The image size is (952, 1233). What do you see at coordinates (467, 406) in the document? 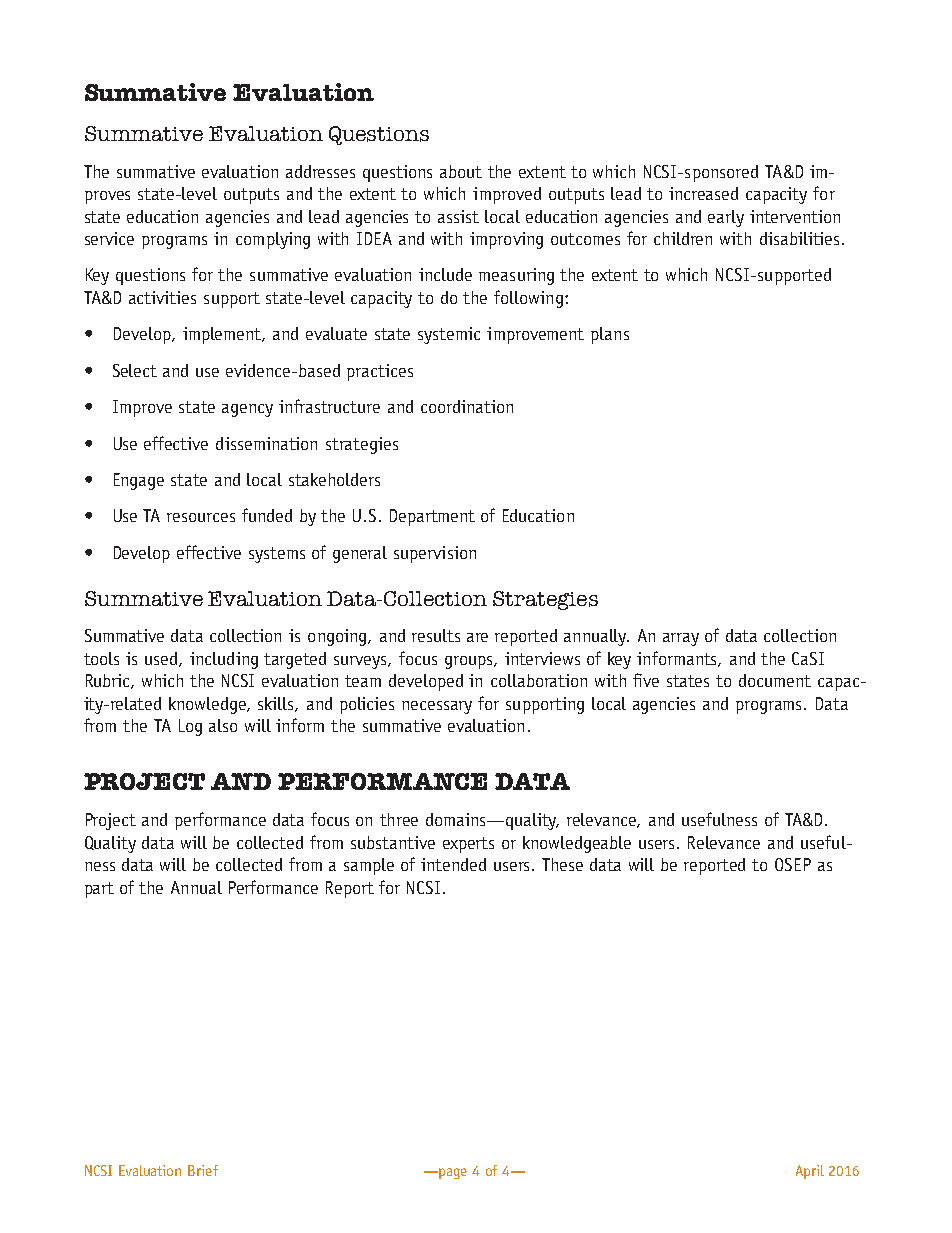
I see `coordination` at bounding box center [467, 406].
